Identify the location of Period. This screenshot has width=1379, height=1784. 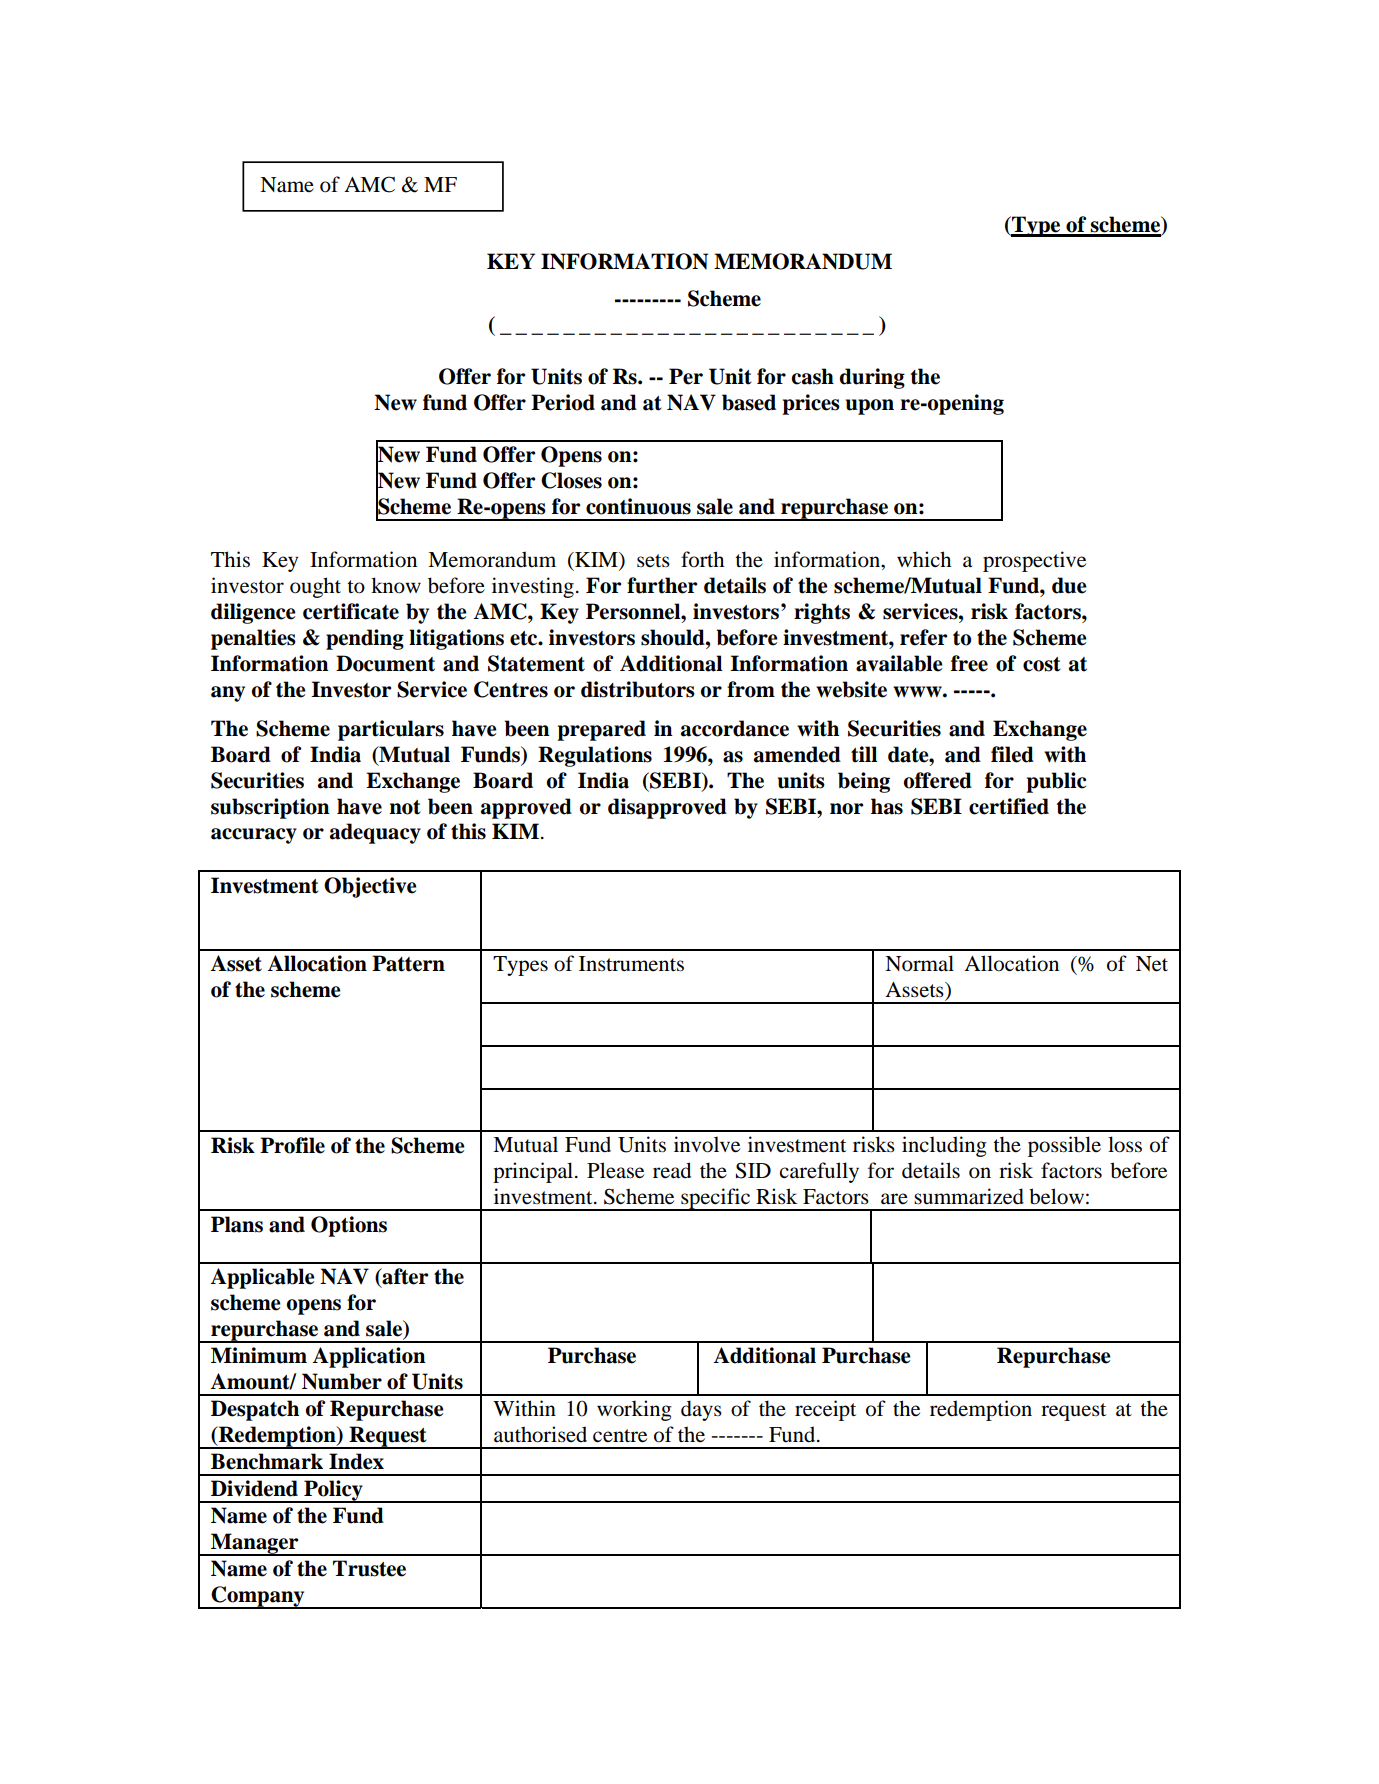
(563, 402).
